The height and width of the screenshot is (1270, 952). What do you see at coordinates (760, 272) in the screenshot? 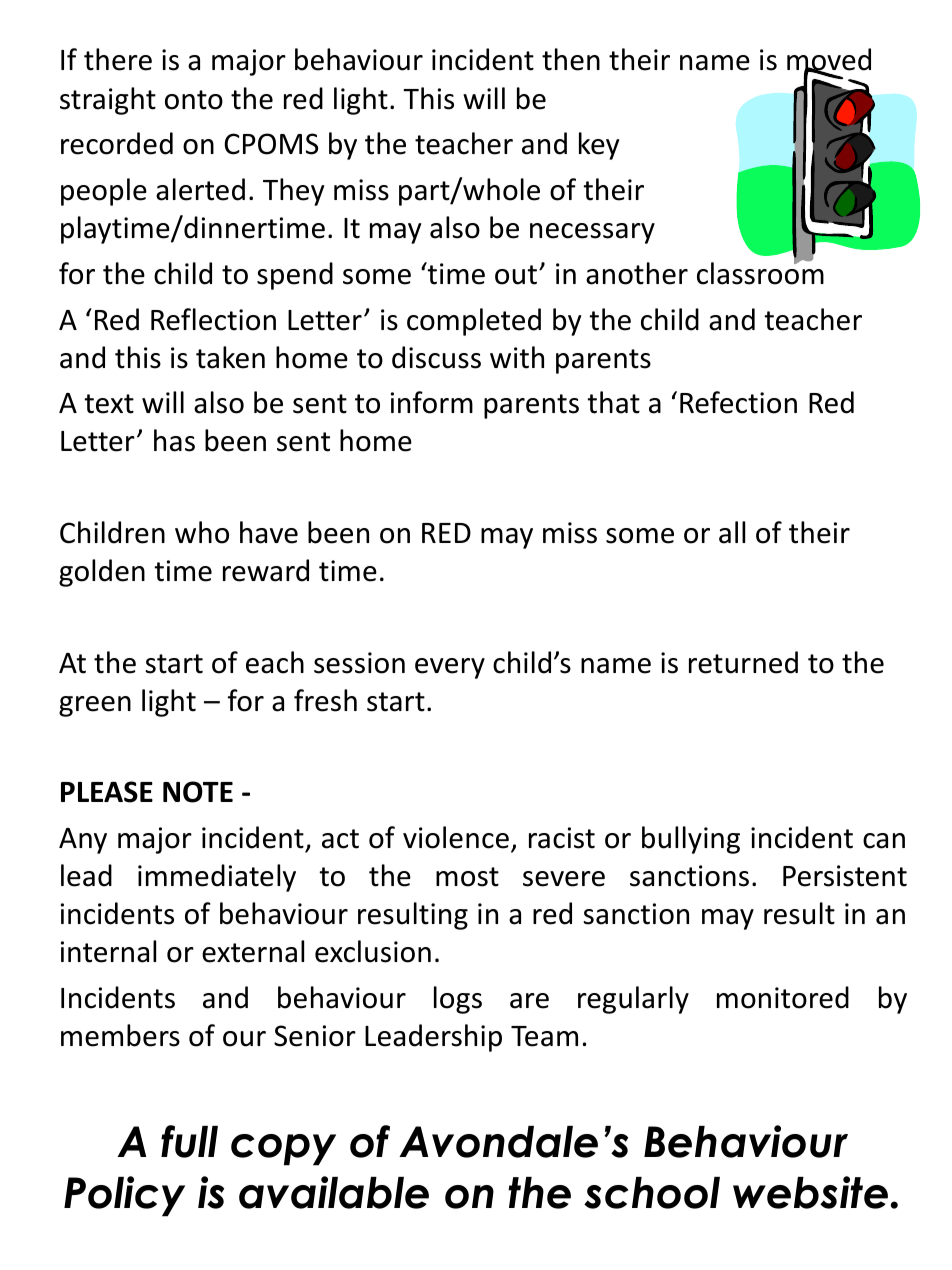
I see `classroom` at bounding box center [760, 272].
